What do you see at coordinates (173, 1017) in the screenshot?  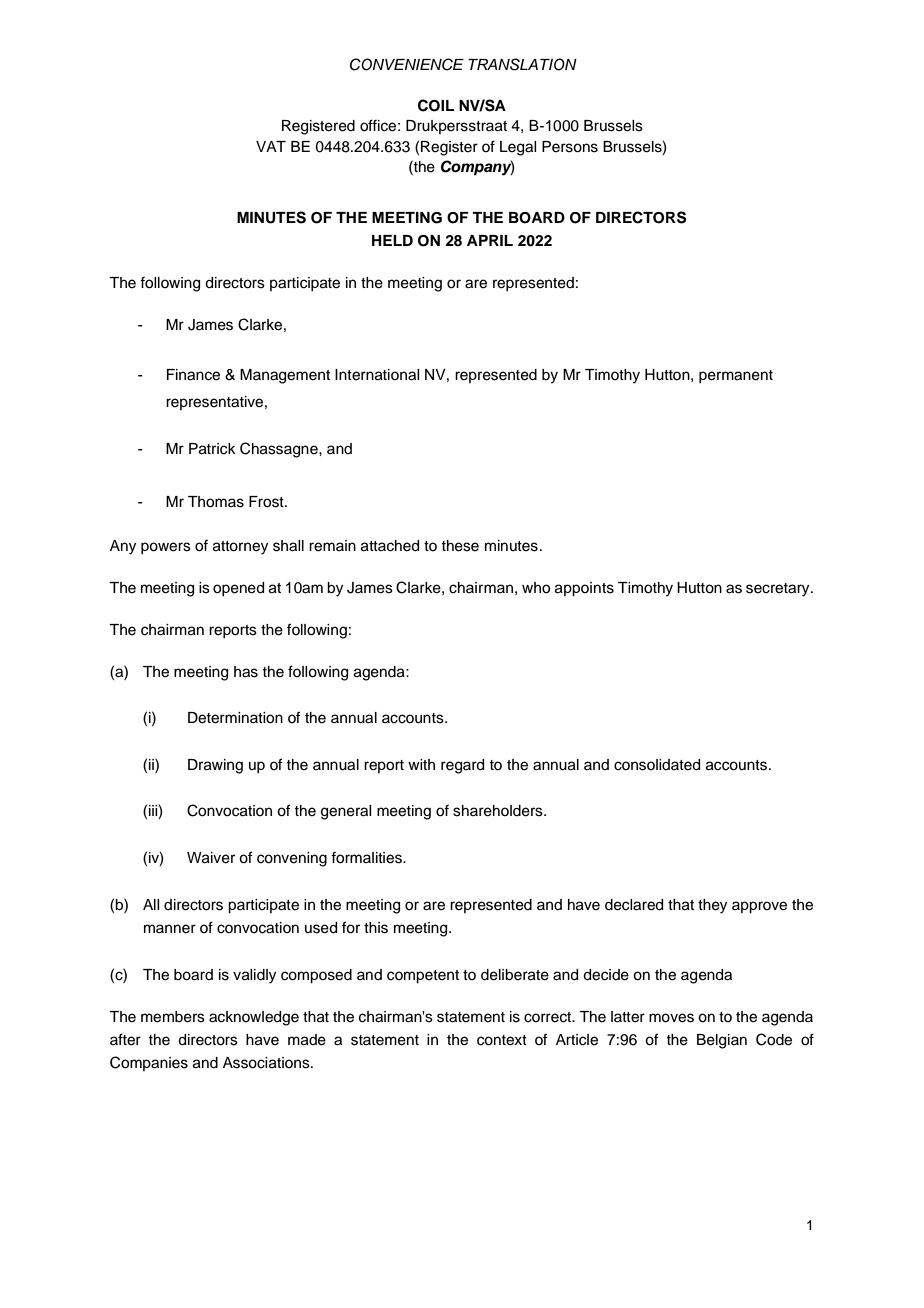 I see `members` at bounding box center [173, 1017].
